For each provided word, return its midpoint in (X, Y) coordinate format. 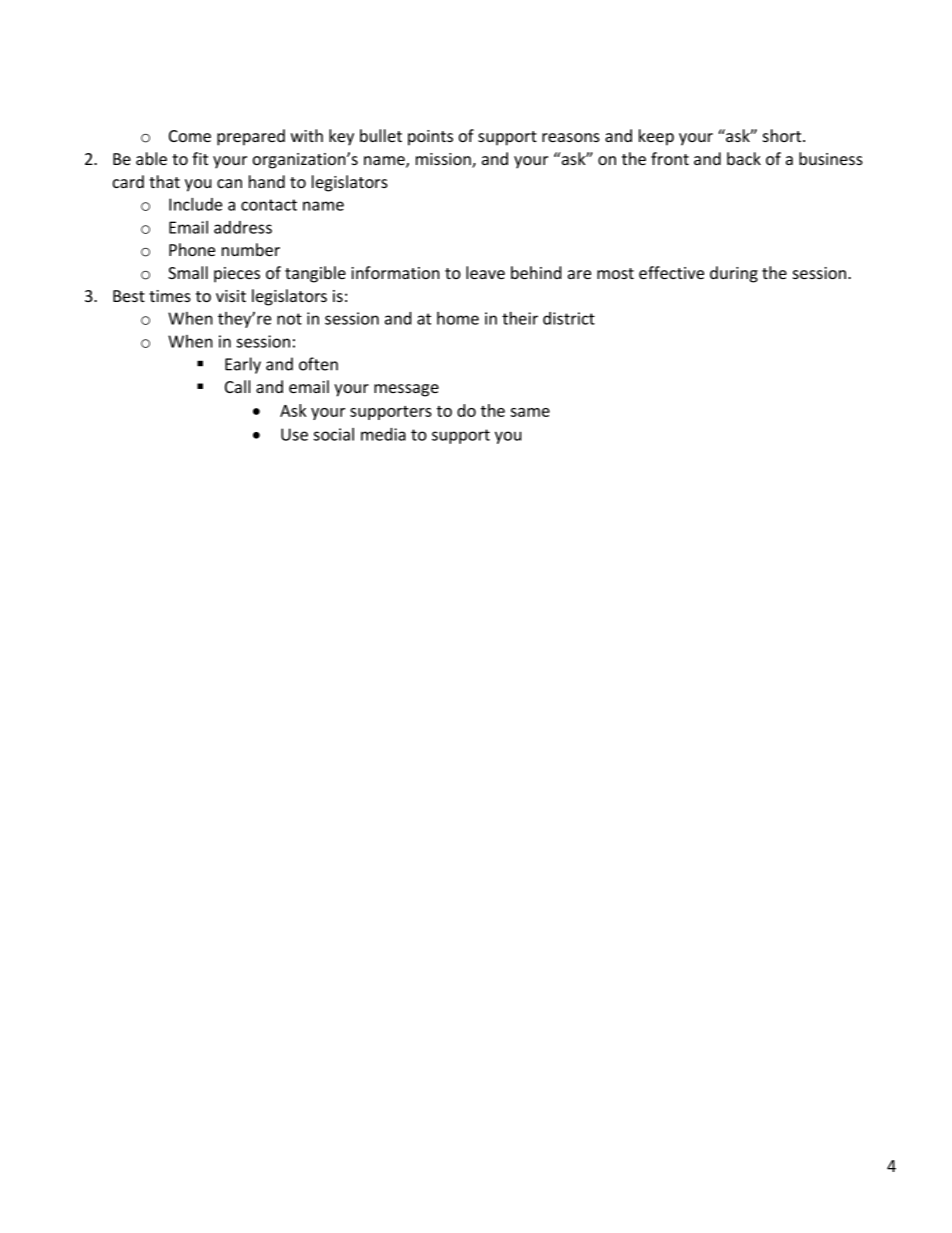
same (530, 412)
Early (243, 365)
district (569, 318)
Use (294, 434)
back (744, 158)
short (783, 135)
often (318, 364)
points (430, 138)
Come (190, 136)
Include (195, 204)
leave (485, 272)
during (734, 274)
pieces (237, 275)
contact (269, 205)
